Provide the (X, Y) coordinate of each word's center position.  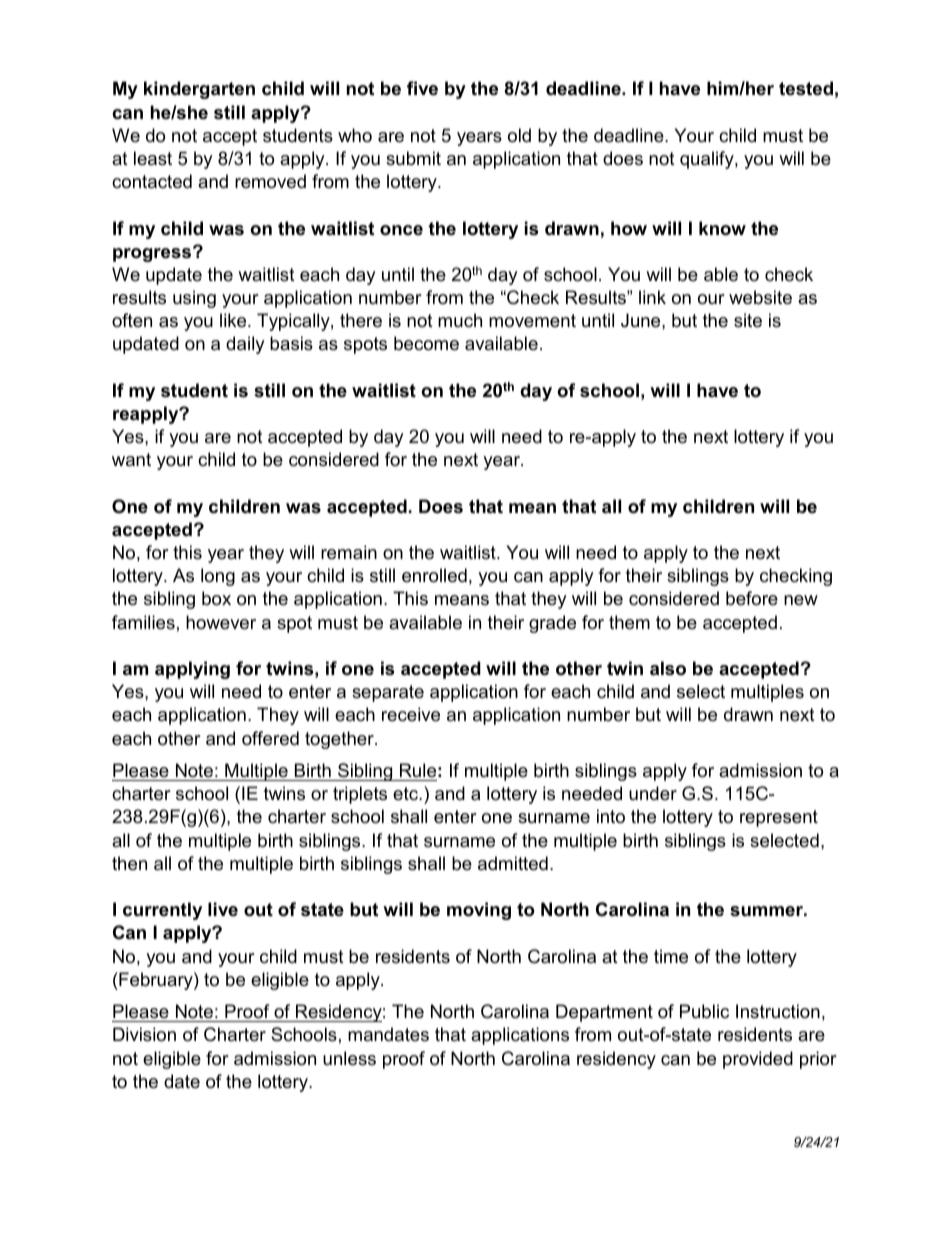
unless (349, 1058)
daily (245, 345)
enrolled (434, 575)
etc (406, 793)
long (218, 577)
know (722, 228)
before (752, 598)
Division (144, 1034)
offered (270, 738)
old (519, 135)
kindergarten (199, 90)
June (642, 320)
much (460, 320)
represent (779, 818)
